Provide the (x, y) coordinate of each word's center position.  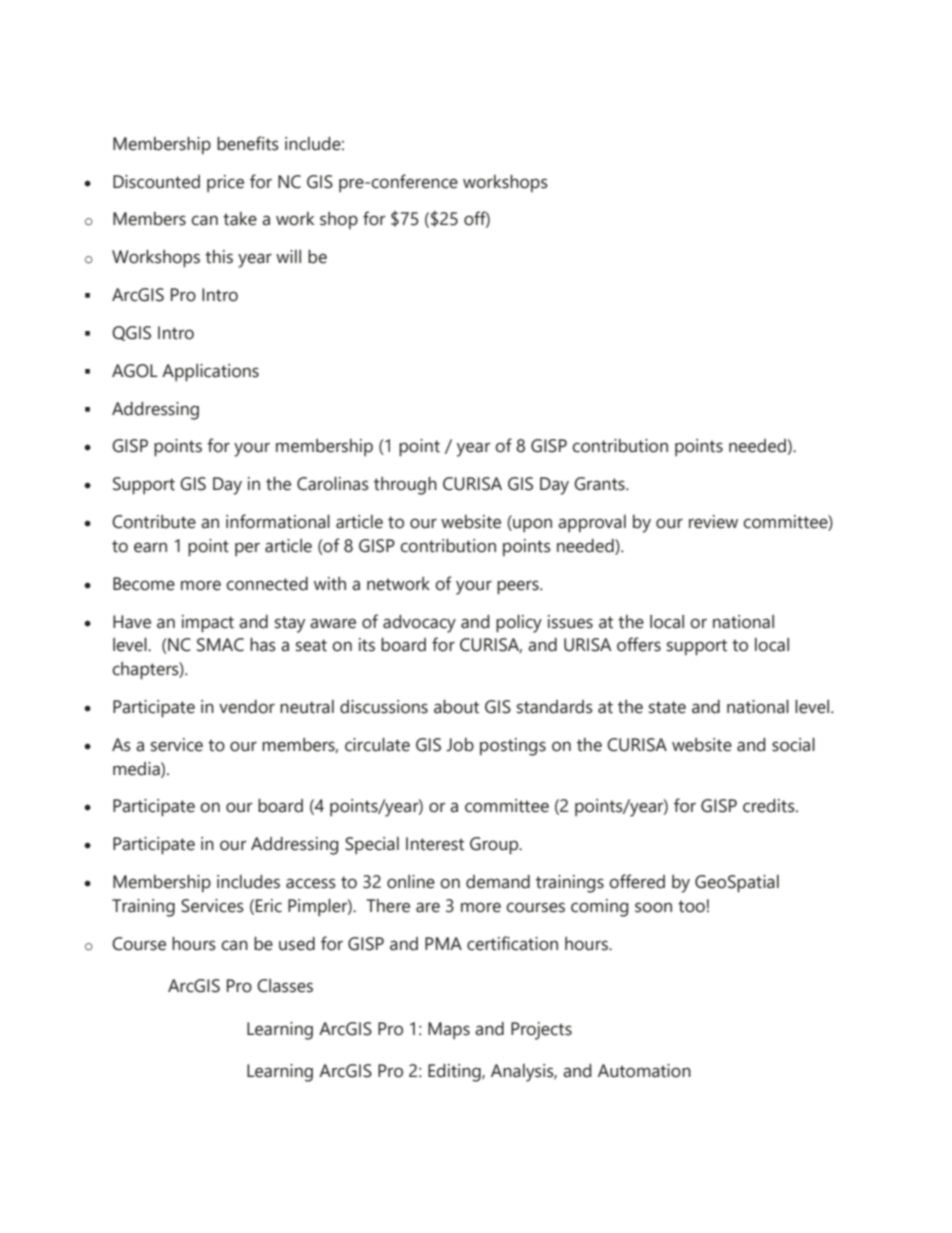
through (405, 486)
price (225, 183)
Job (460, 745)
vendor (247, 707)
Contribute (154, 522)
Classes (285, 986)
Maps (449, 1030)
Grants (600, 484)
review (713, 522)
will (288, 256)
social (793, 745)
